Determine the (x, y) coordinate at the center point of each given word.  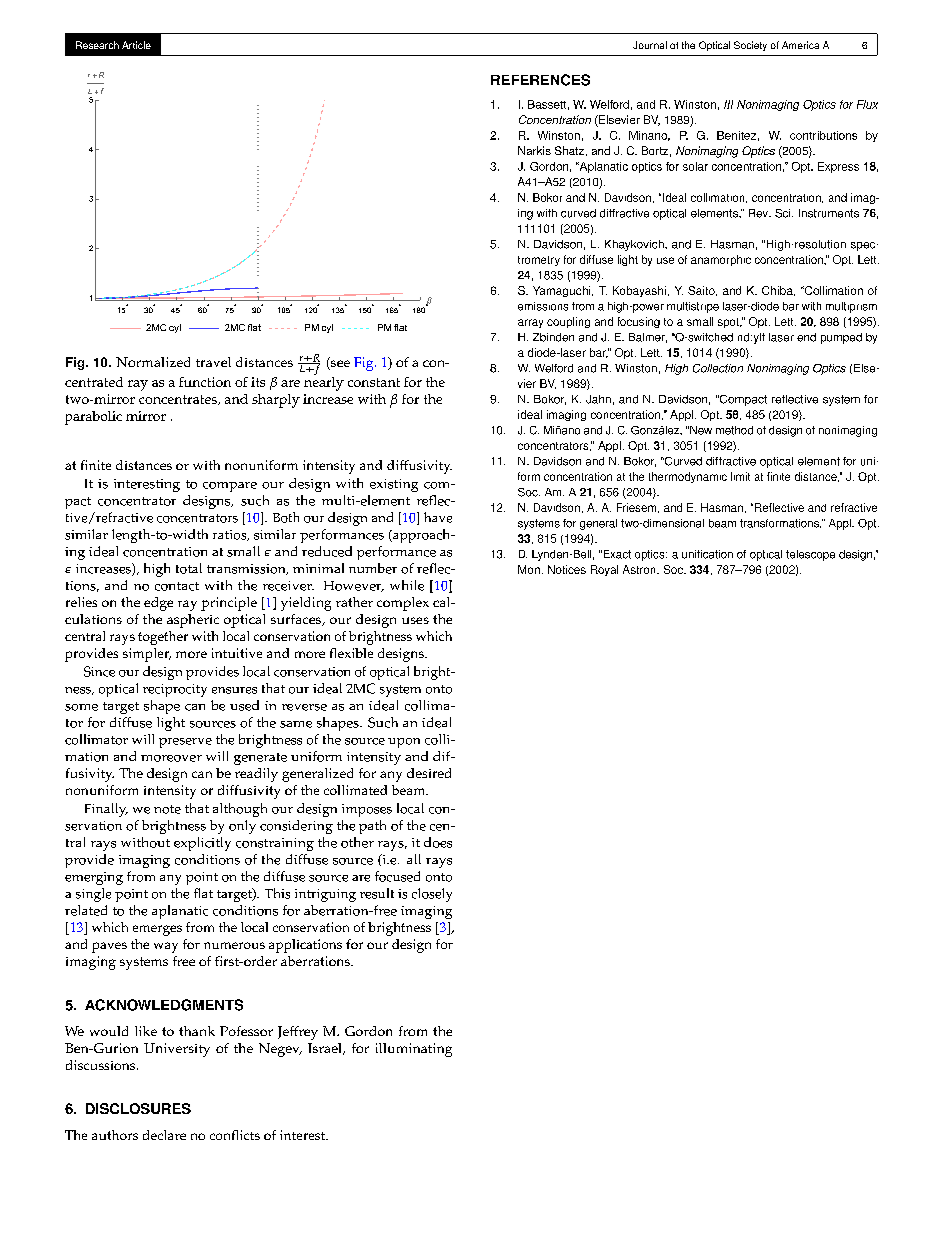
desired (429, 773)
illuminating (414, 1050)
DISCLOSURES (138, 1108)
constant (374, 382)
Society (750, 46)
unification (707, 554)
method (734, 430)
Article (136, 45)
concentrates (179, 400)
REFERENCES (540, 80)
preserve (185, 743)
